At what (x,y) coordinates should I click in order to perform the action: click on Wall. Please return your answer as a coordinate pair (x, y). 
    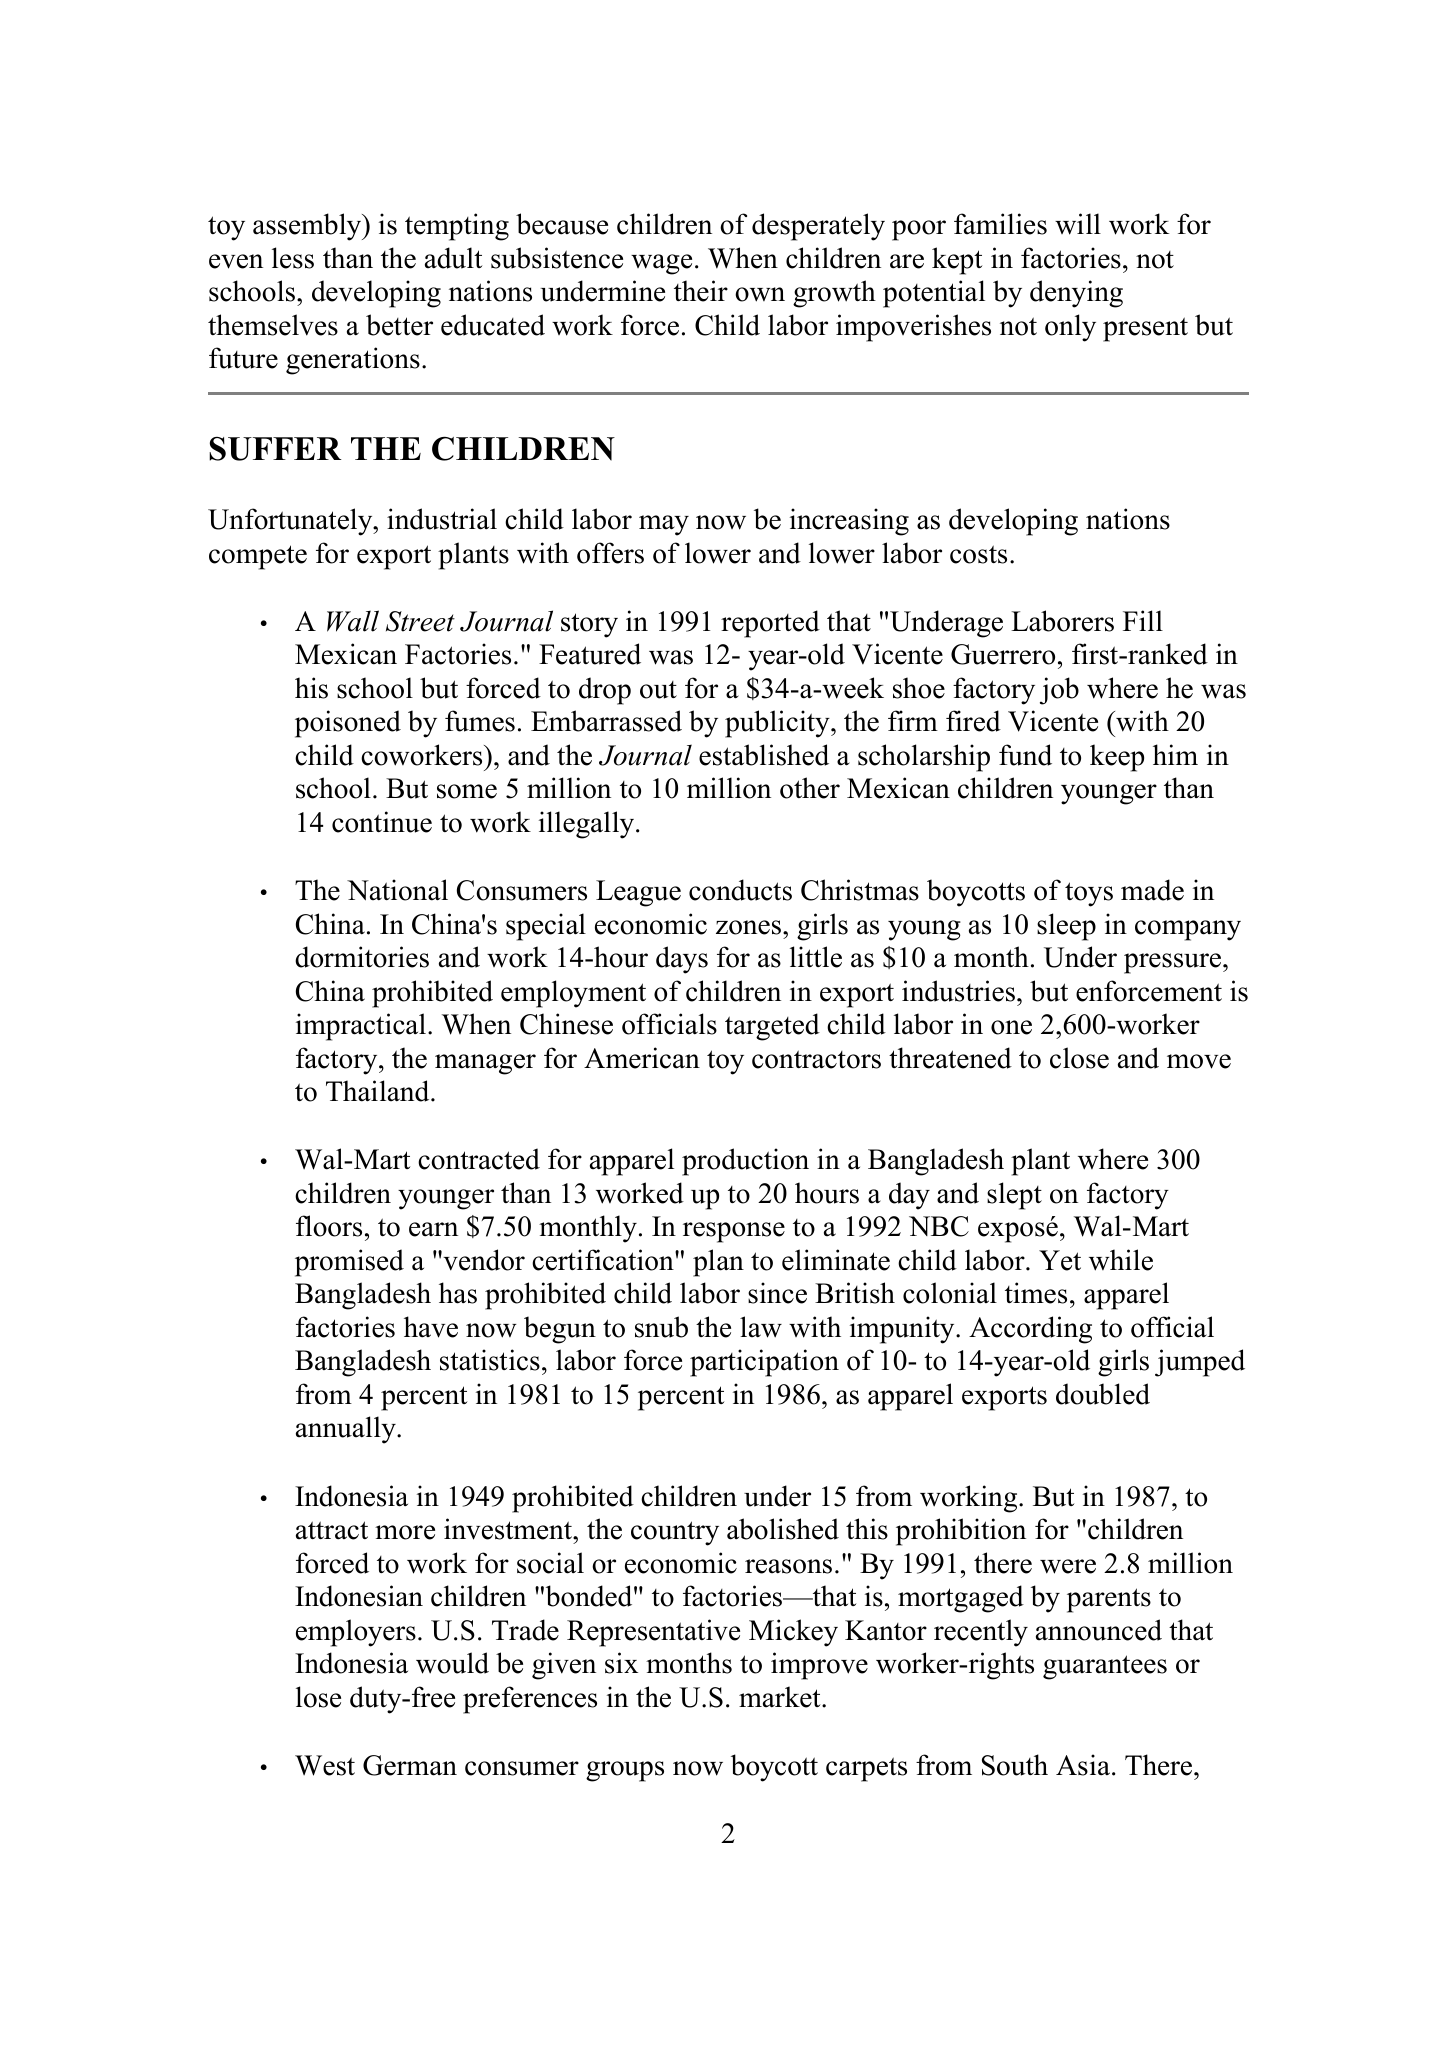
    Looking at the image, I should click on (353, 621).
